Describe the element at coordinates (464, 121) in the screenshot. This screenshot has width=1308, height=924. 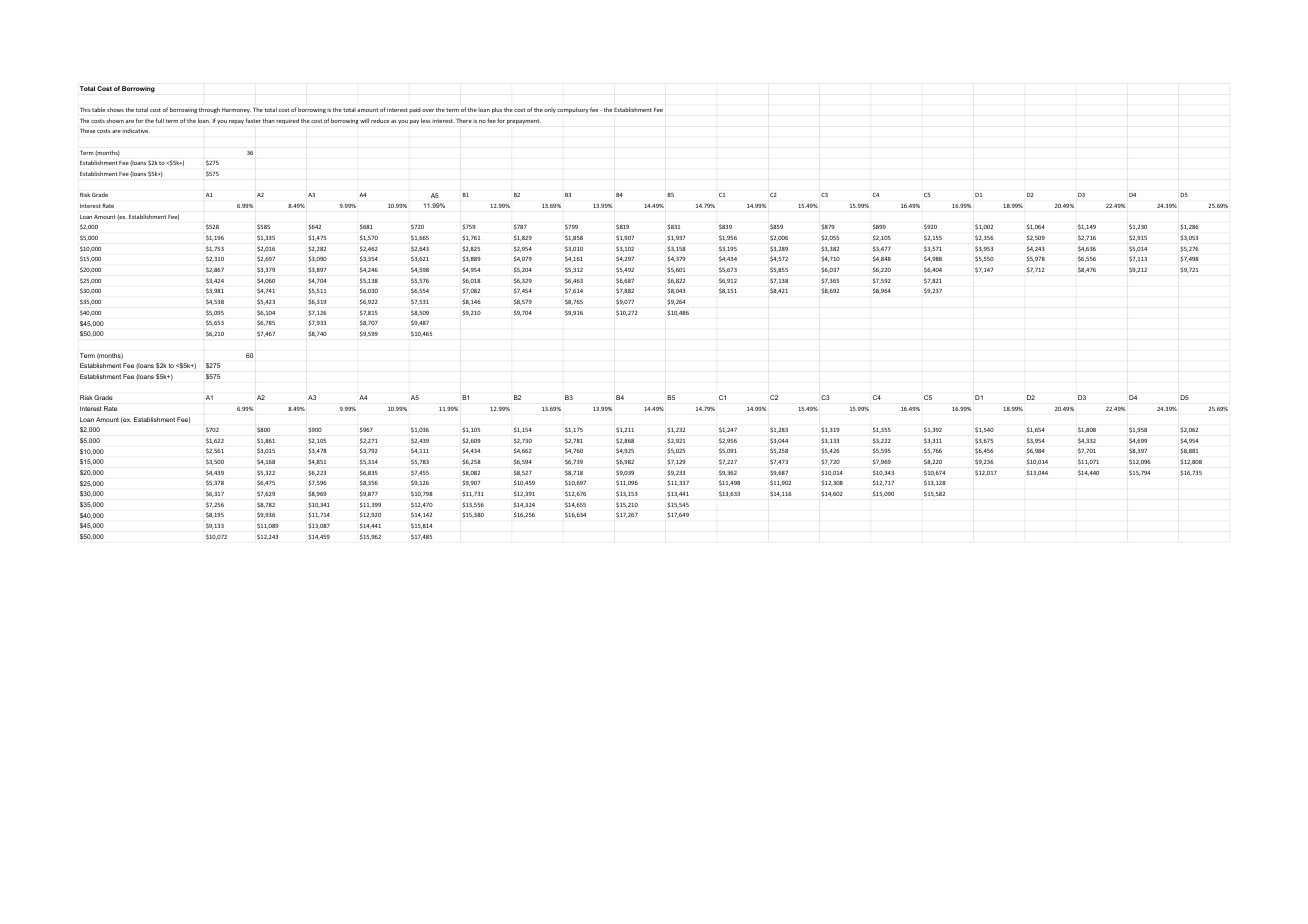
I see `There` at that location.
